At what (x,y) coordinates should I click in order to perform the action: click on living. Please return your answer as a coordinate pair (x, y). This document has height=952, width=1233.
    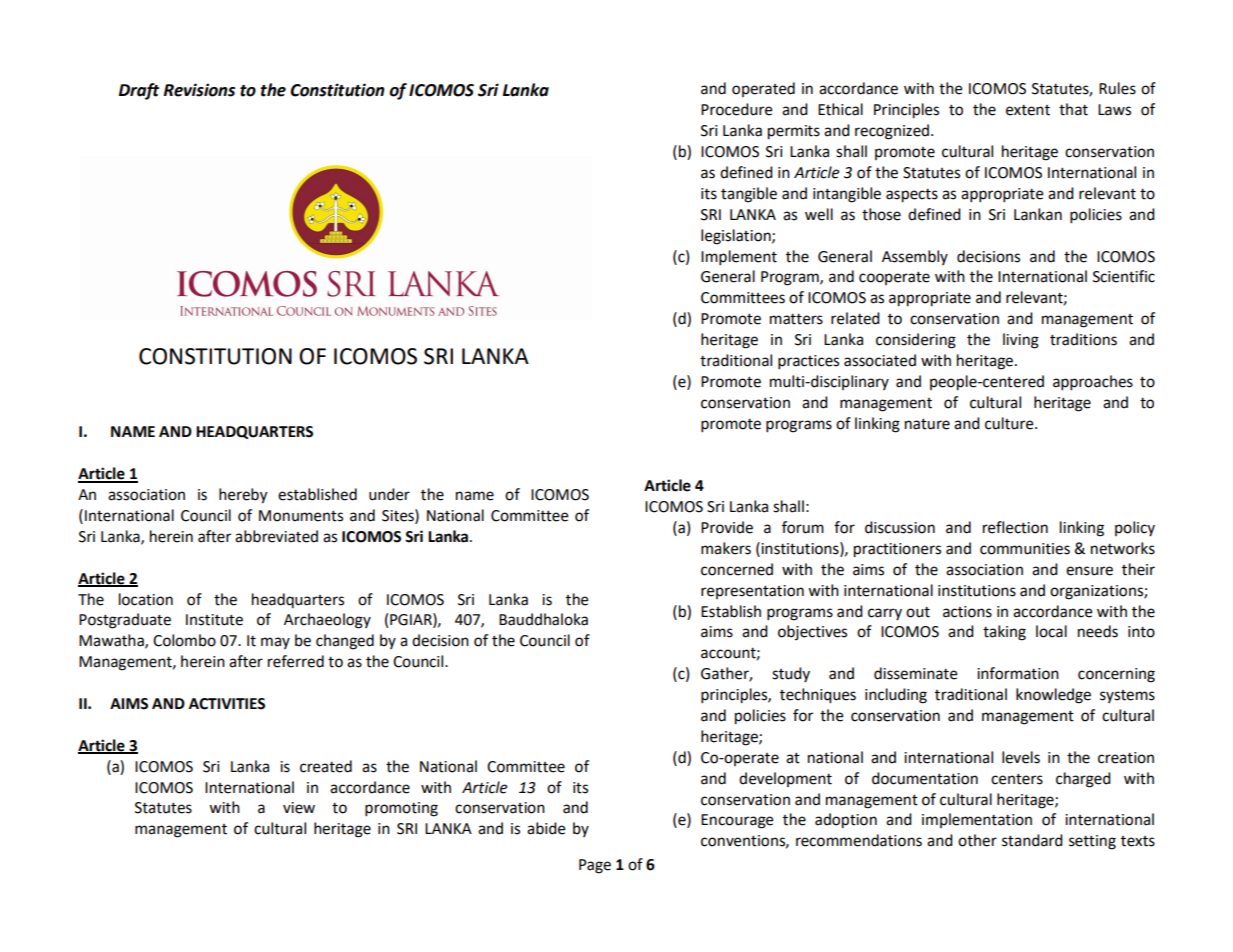
    Looking at the image, I should click on (1021, 341).
